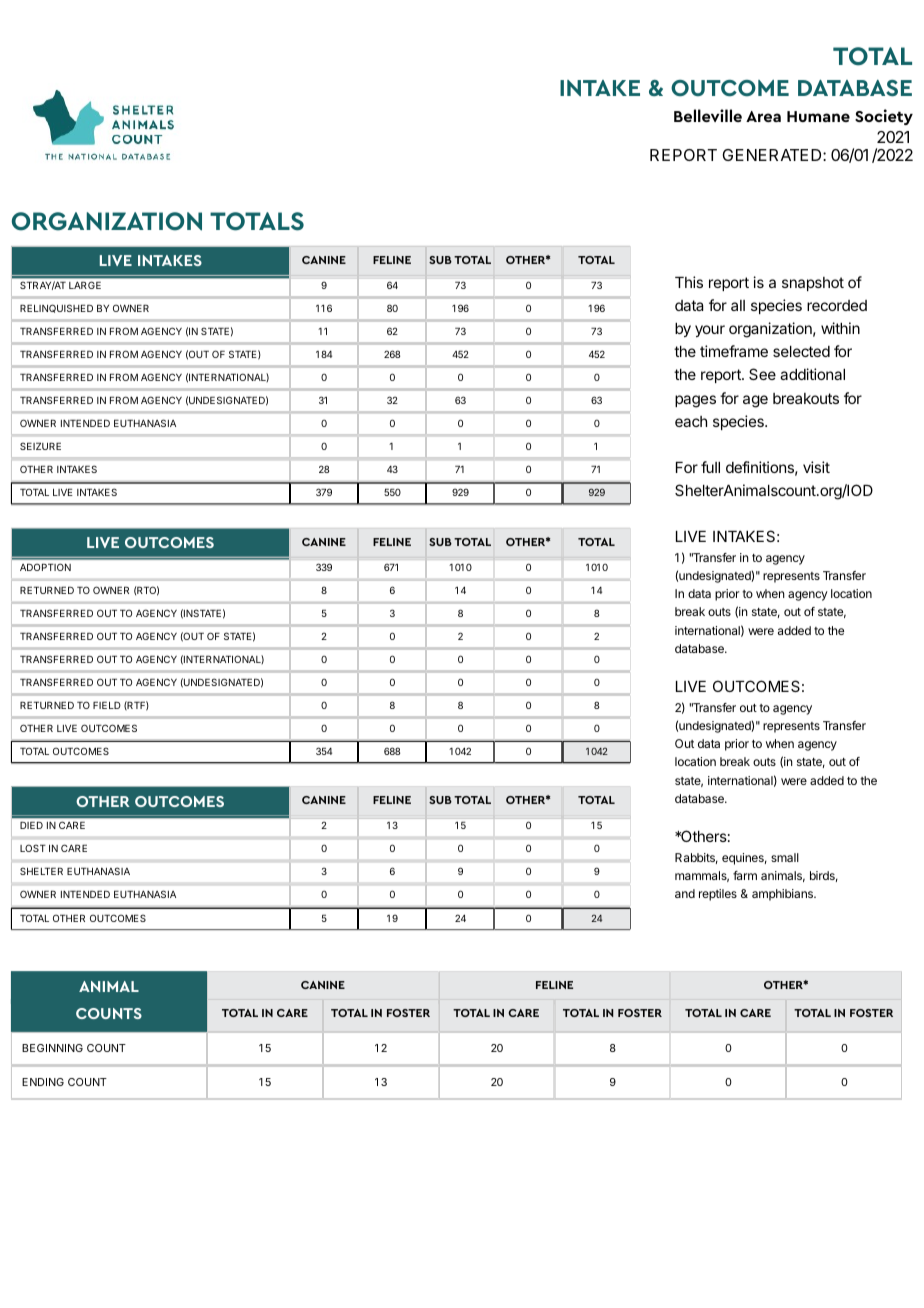 Image resolution: width=924 pixels, height=1308 pixels. I want to click on small, so click(785, 857).
